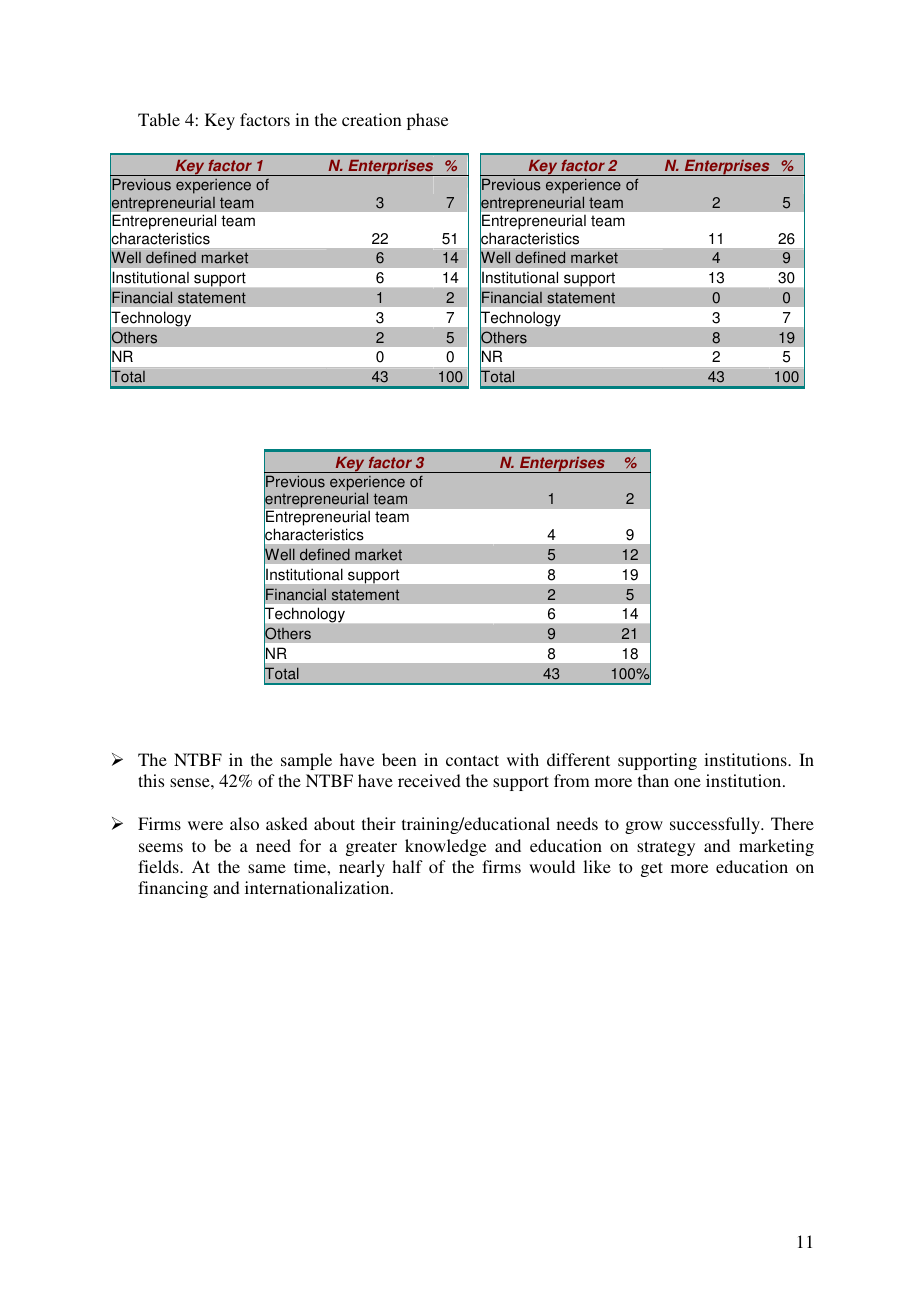 This screenshot has height=1308, width=924. What do you see at coordinates (151, 780) in the screenshot?
I see `this` at bounding box center [151, 780].
